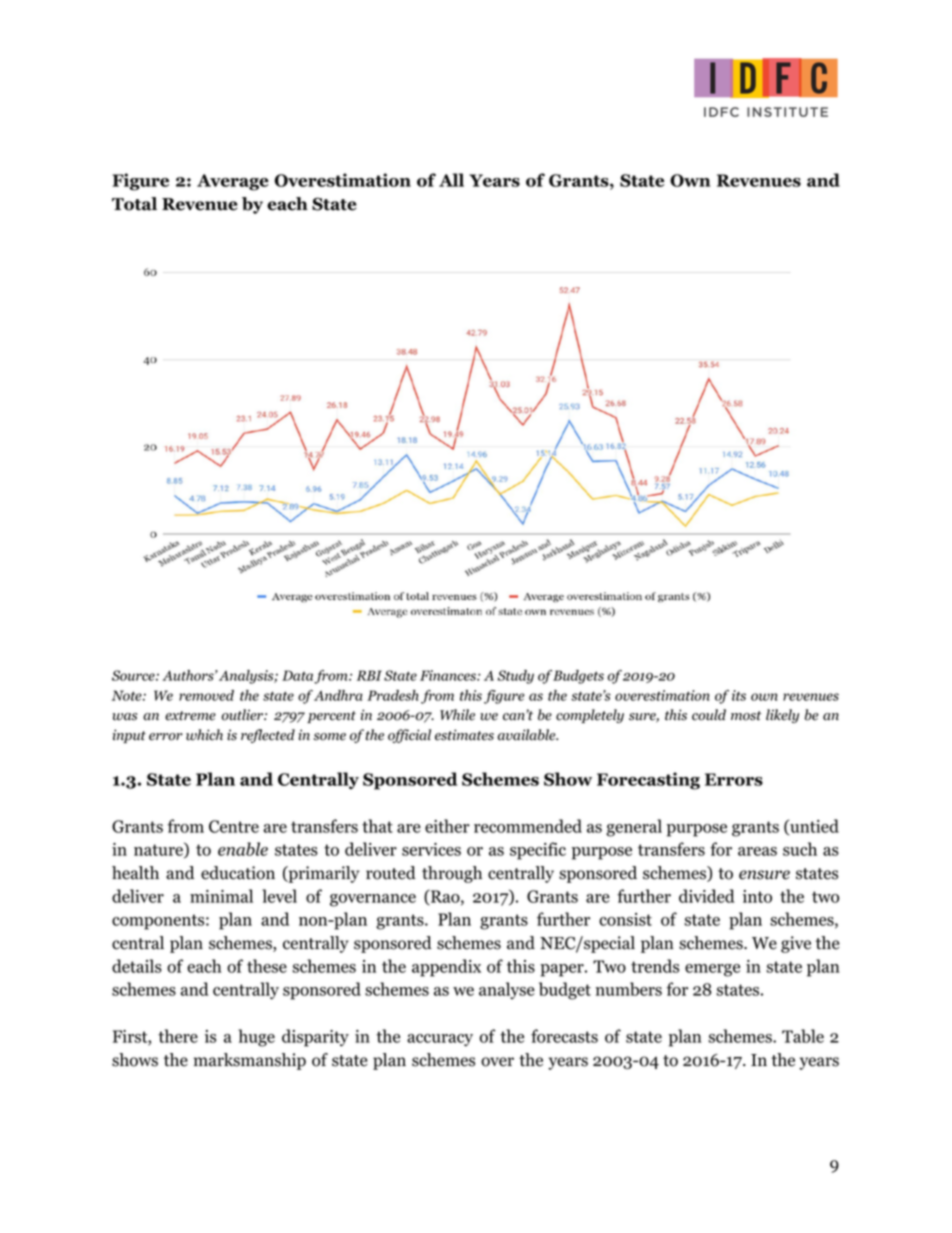 The height and width of the document is (1233, 952). I want to click on Table, so click(803, 1036).
